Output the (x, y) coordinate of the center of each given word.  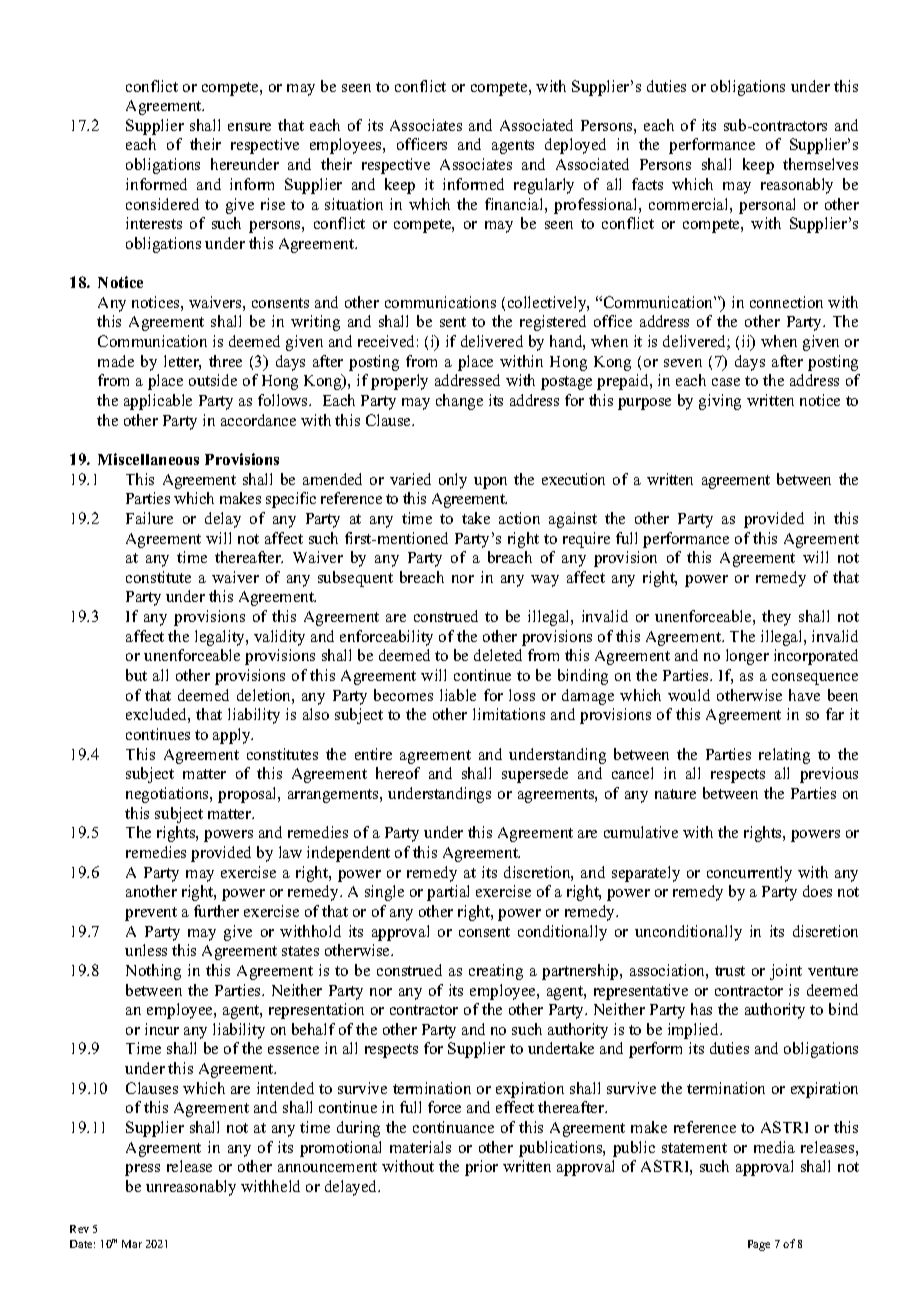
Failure (149, 518)
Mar (132, 1244)
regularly (544, 186)
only (453, 481)
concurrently (749, 874)
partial (448, 893)
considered (162, 204)
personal (767, 206)
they (776, 618)
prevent (151, 914)
